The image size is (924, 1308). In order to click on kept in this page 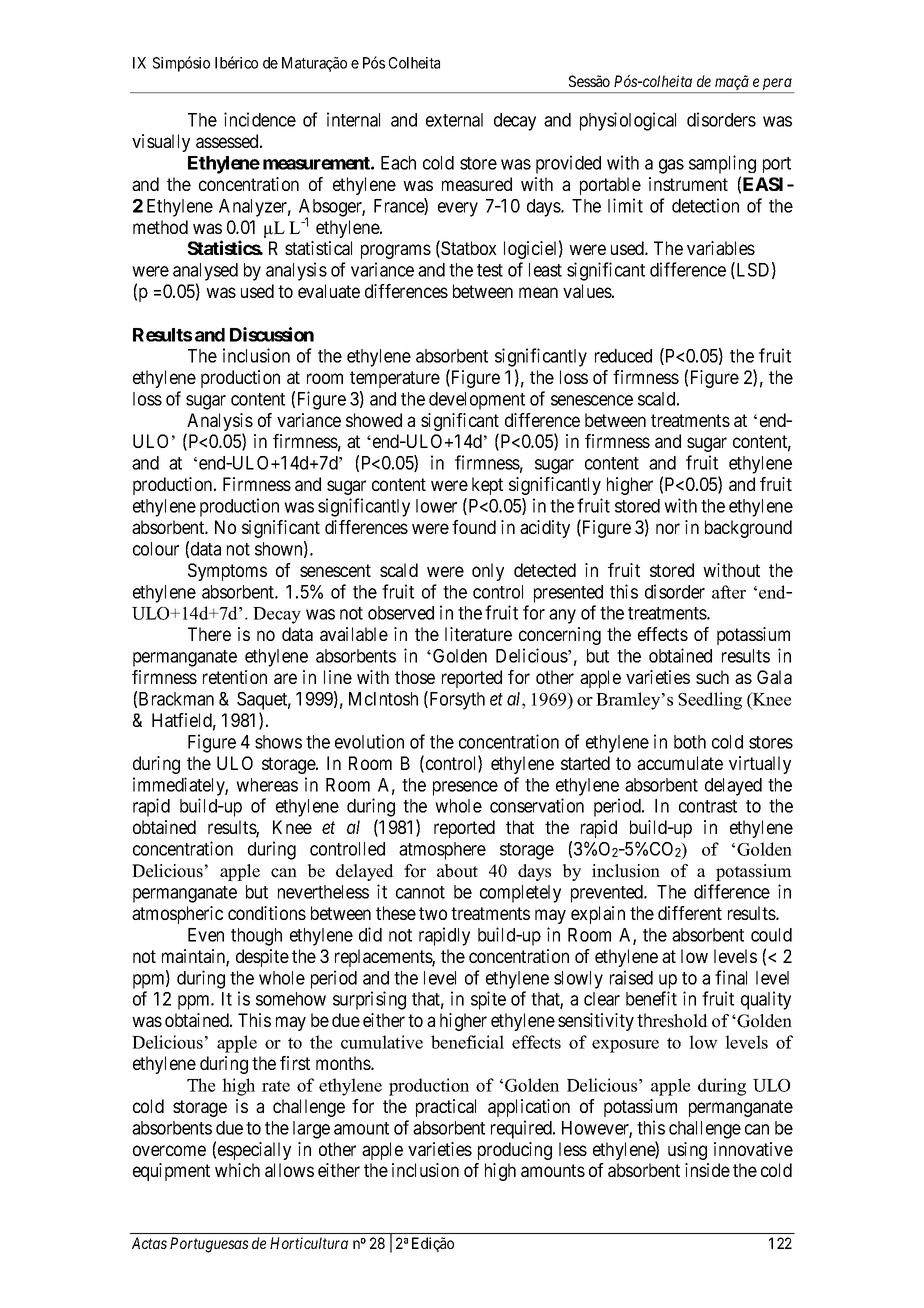, I will do `click(487, 486)`.
